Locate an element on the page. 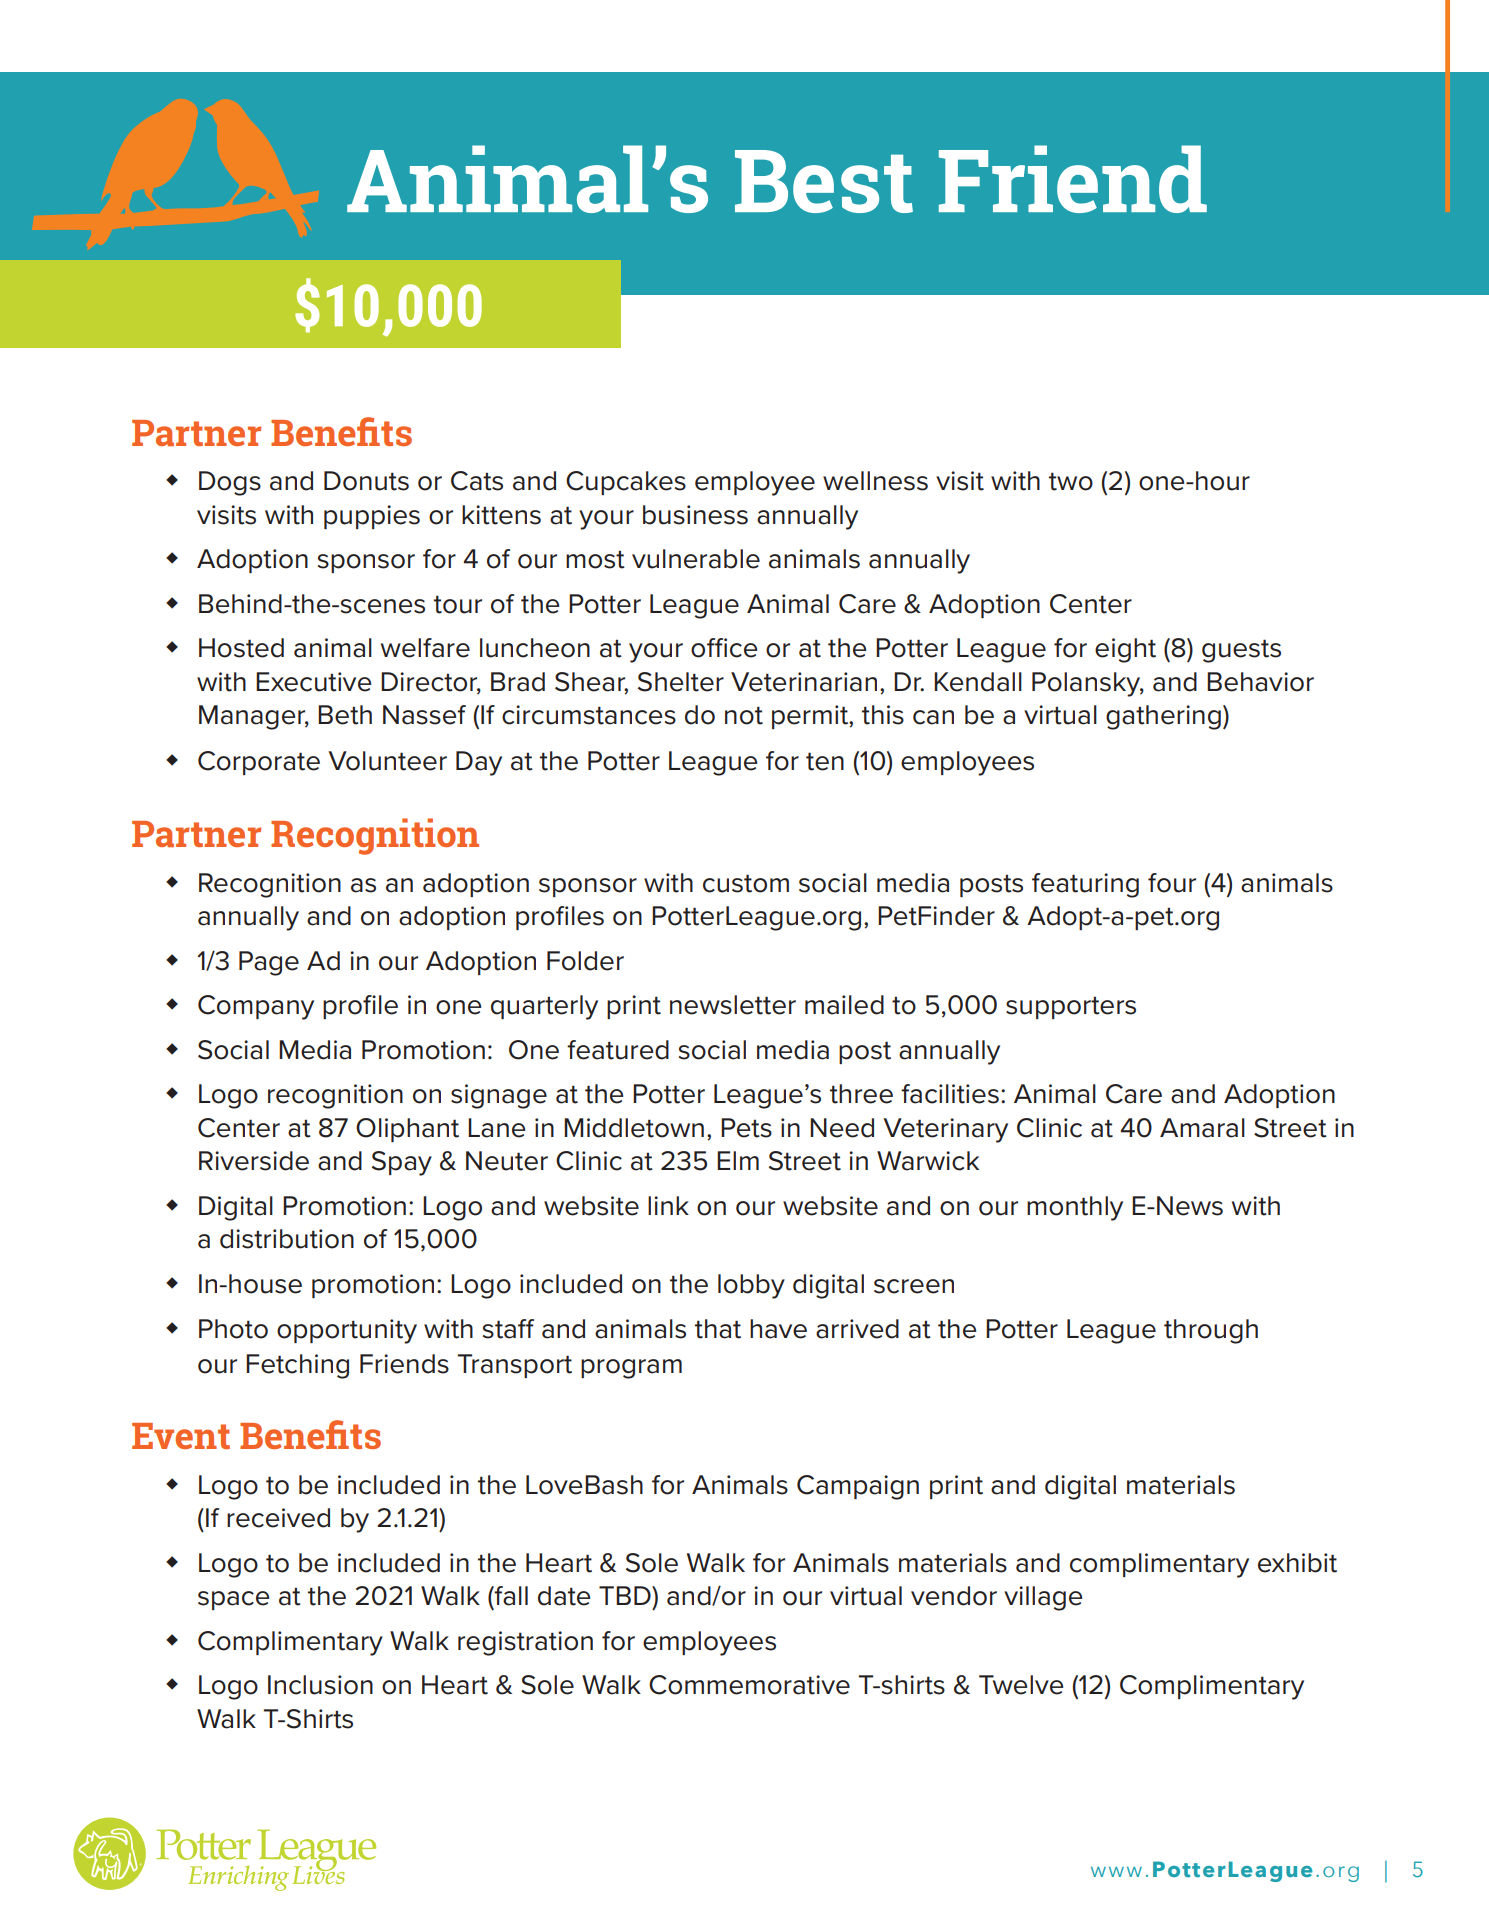 This document has width=1489, height=1927. Page is located at coordinates (269, 963).
